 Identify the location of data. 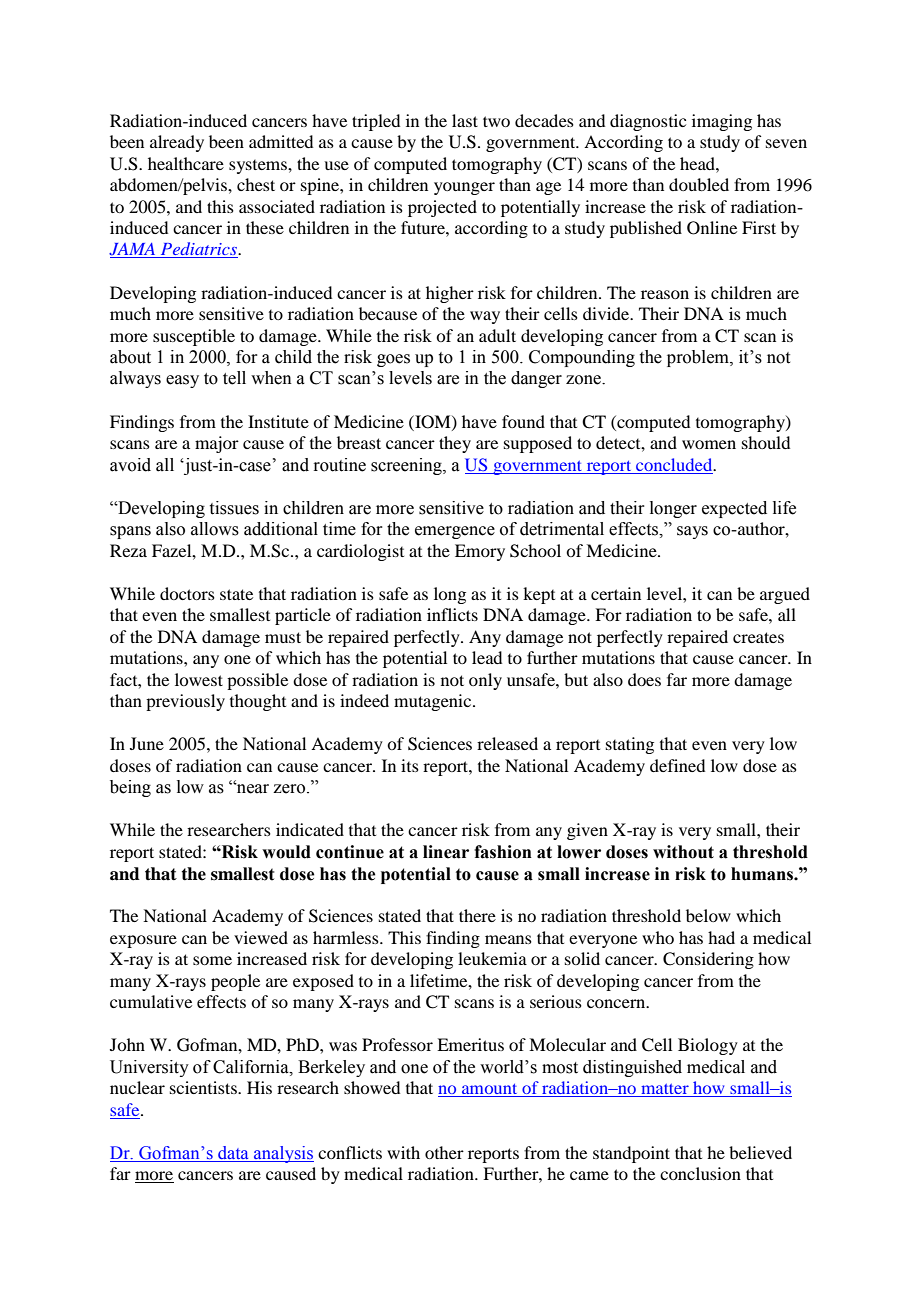
(233, 1154).
